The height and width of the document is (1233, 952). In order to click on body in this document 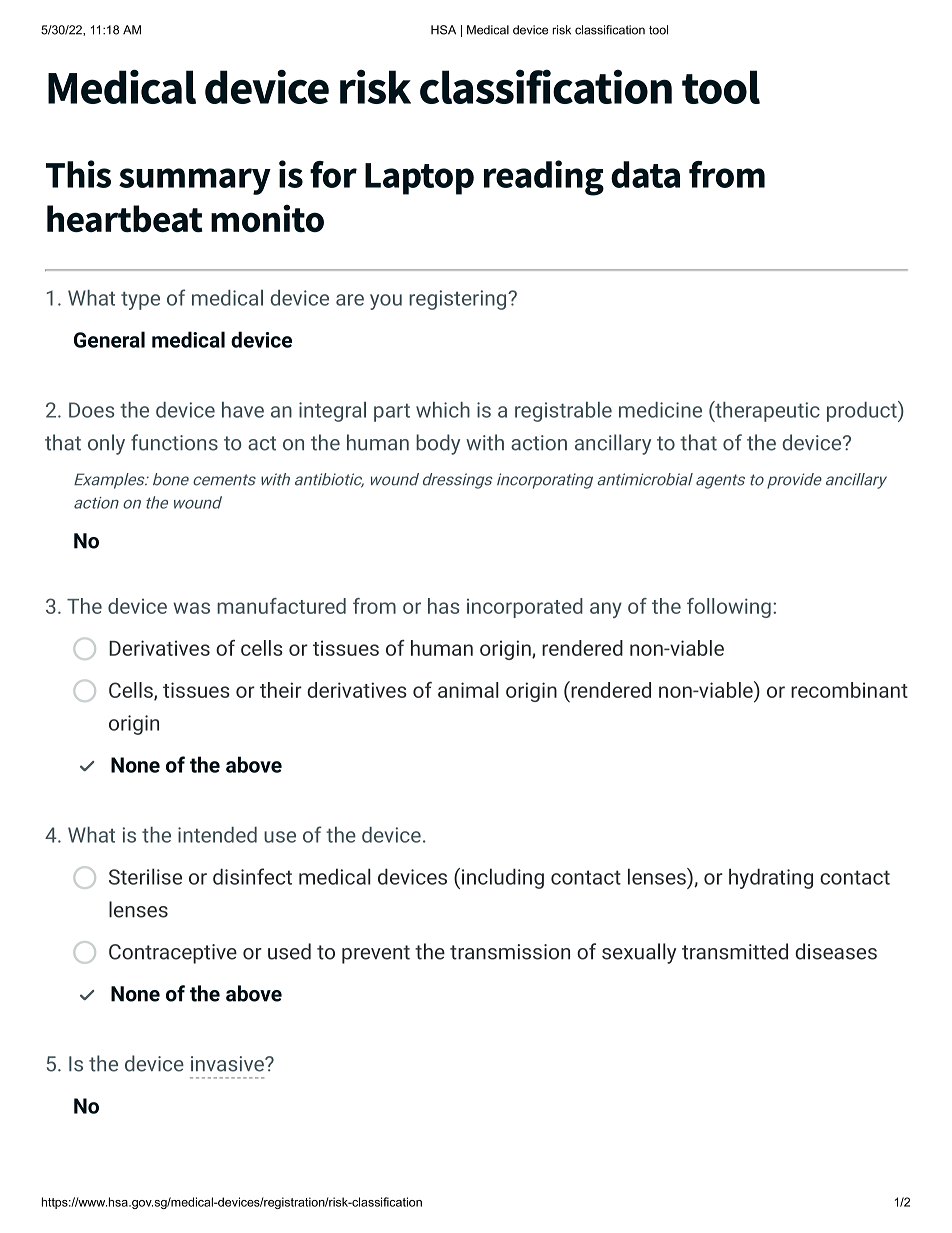, I will do `click(438, 444)`.
